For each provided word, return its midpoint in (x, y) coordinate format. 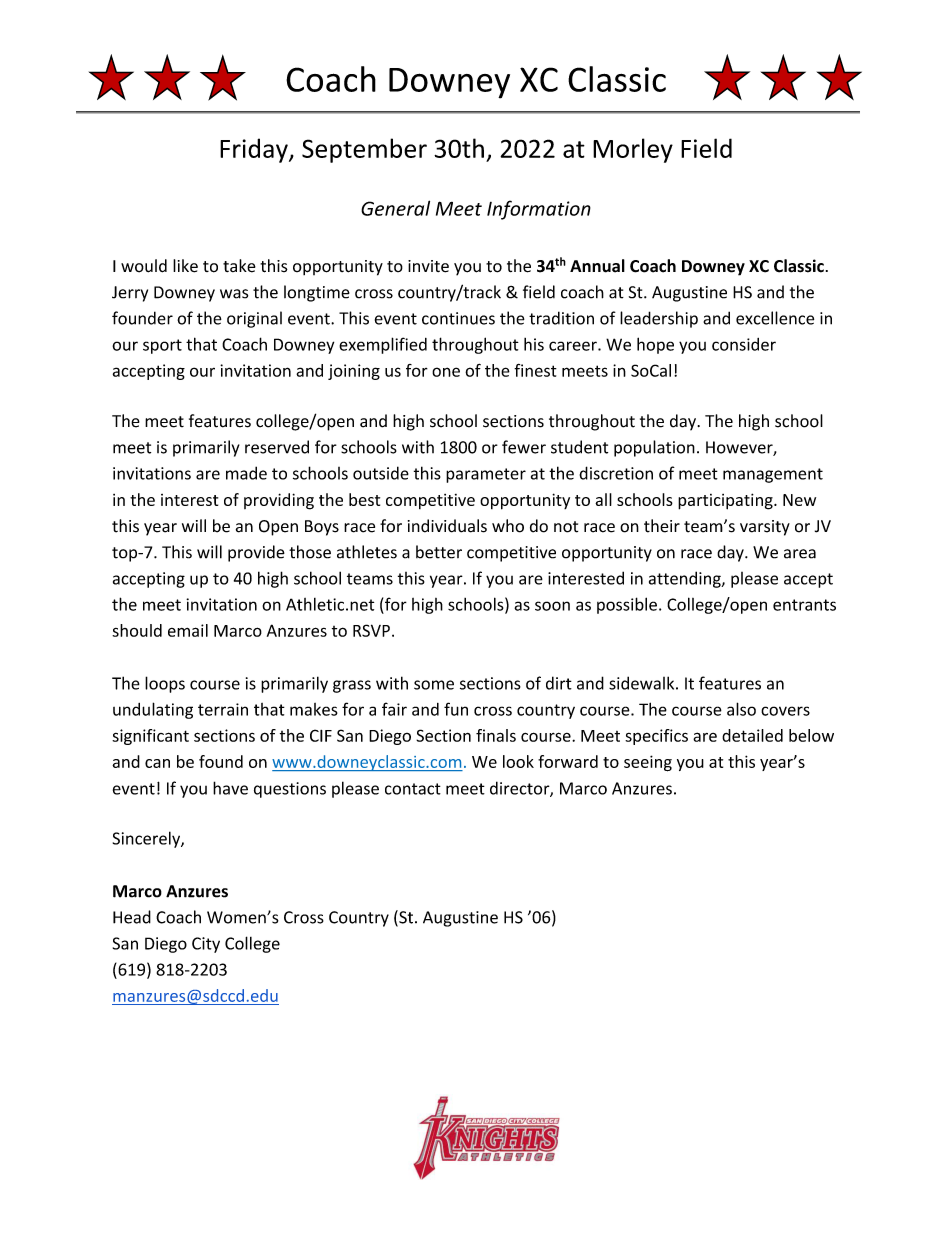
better (439, 552)
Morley (633, 150)
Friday (255, 150)
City (206, 945)
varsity (765, 528)
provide (256, 553)
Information (539, 210)
